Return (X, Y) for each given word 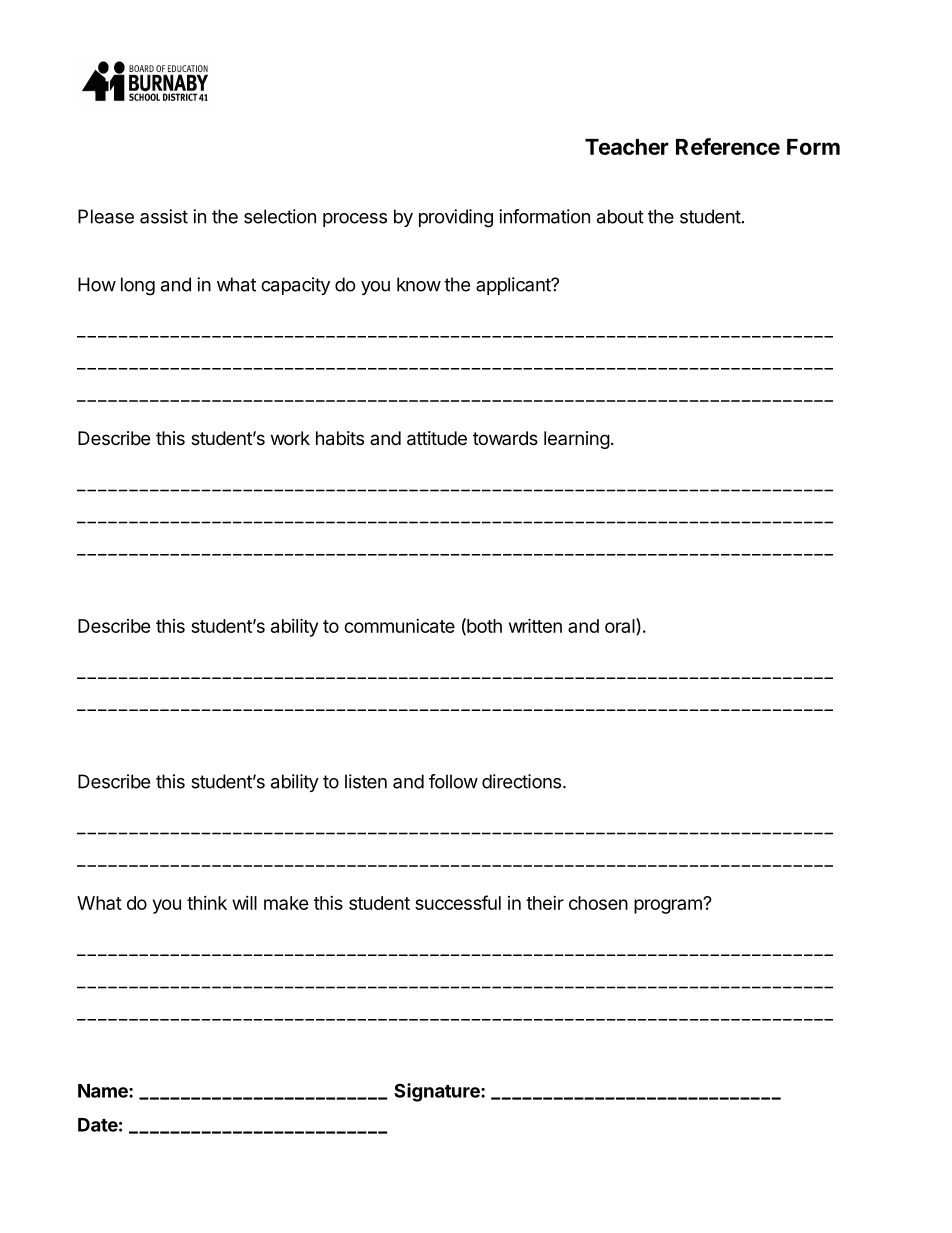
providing (456, 218)
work (290, 438)
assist (164, 216)
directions (521, 781)
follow (453, 781)
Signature (438, 1092)
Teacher (627, 147)
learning (577, 440)
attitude (437, 438)
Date (98, 1125)
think (207, 903)
